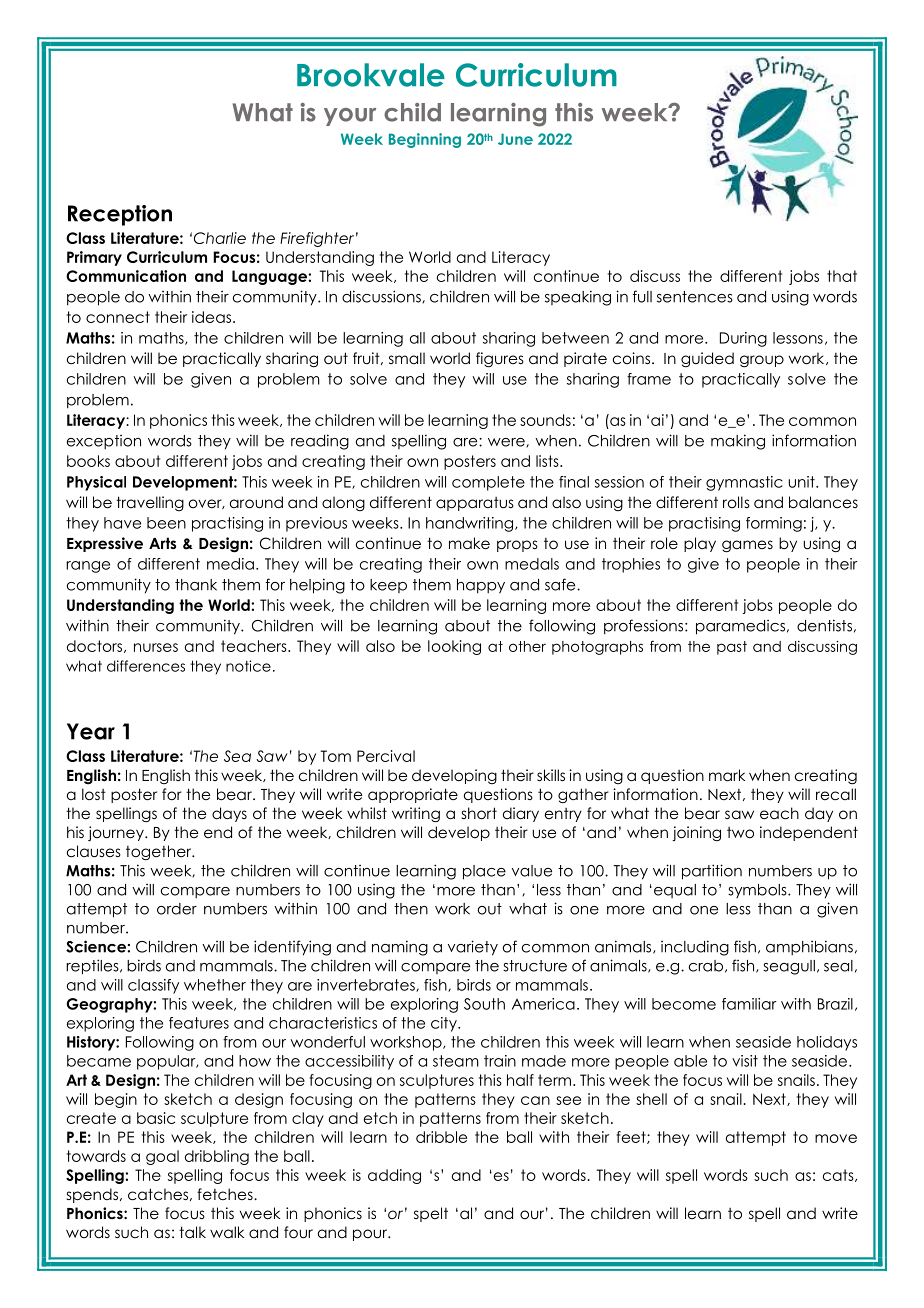 The width and height of the screenshot is (924, 1308). I want to click on cats, so click(839, 1175).
